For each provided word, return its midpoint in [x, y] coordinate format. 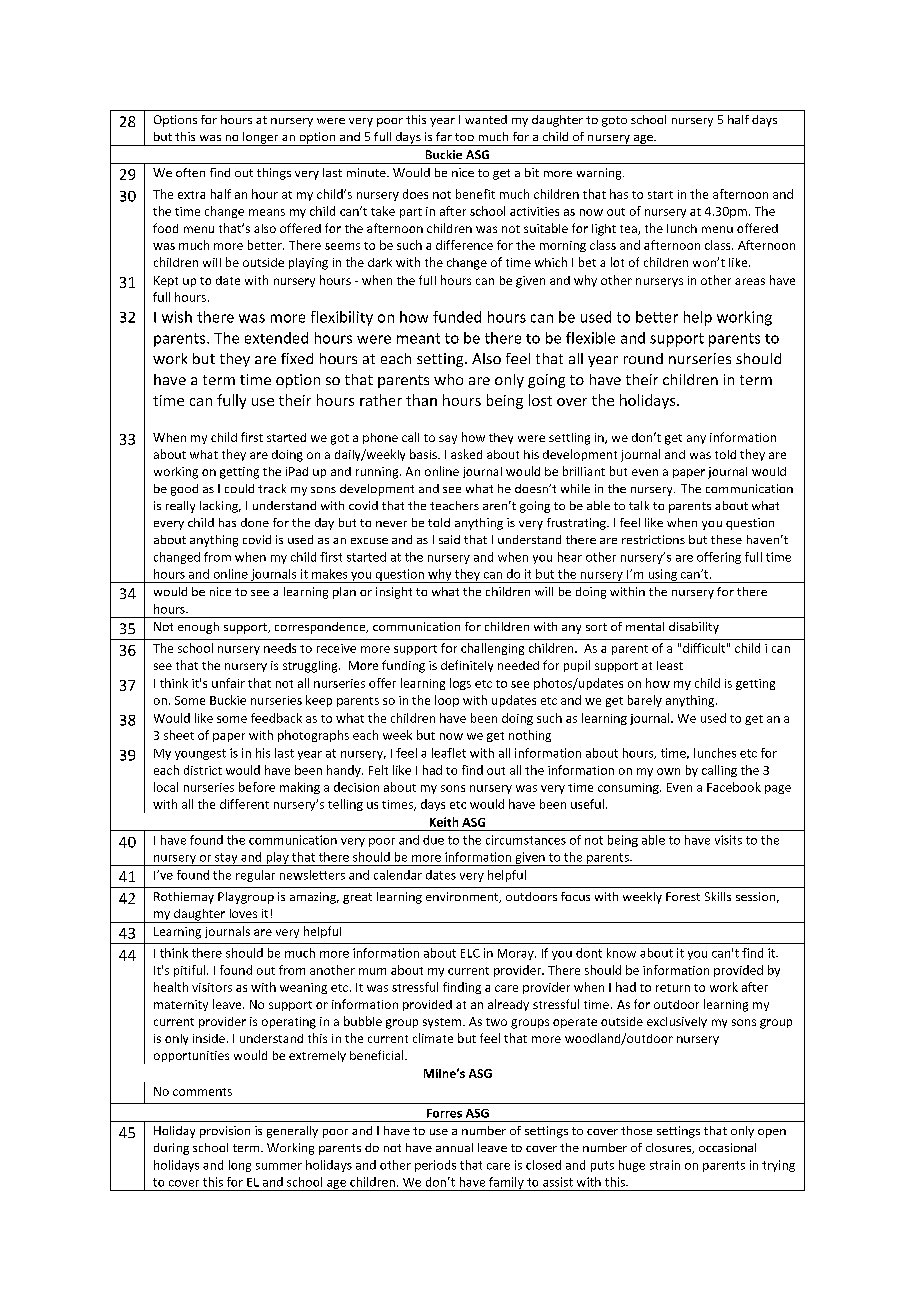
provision [225, 1132]
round [643, 358]
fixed [297, 358]
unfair [228, 683]
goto [614, 121]
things [274, 174]
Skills [718, 896]
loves [243, 913]
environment [463, 897]
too [464, 137]
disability [694, 628]
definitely [467, 666]
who [448, 379]
